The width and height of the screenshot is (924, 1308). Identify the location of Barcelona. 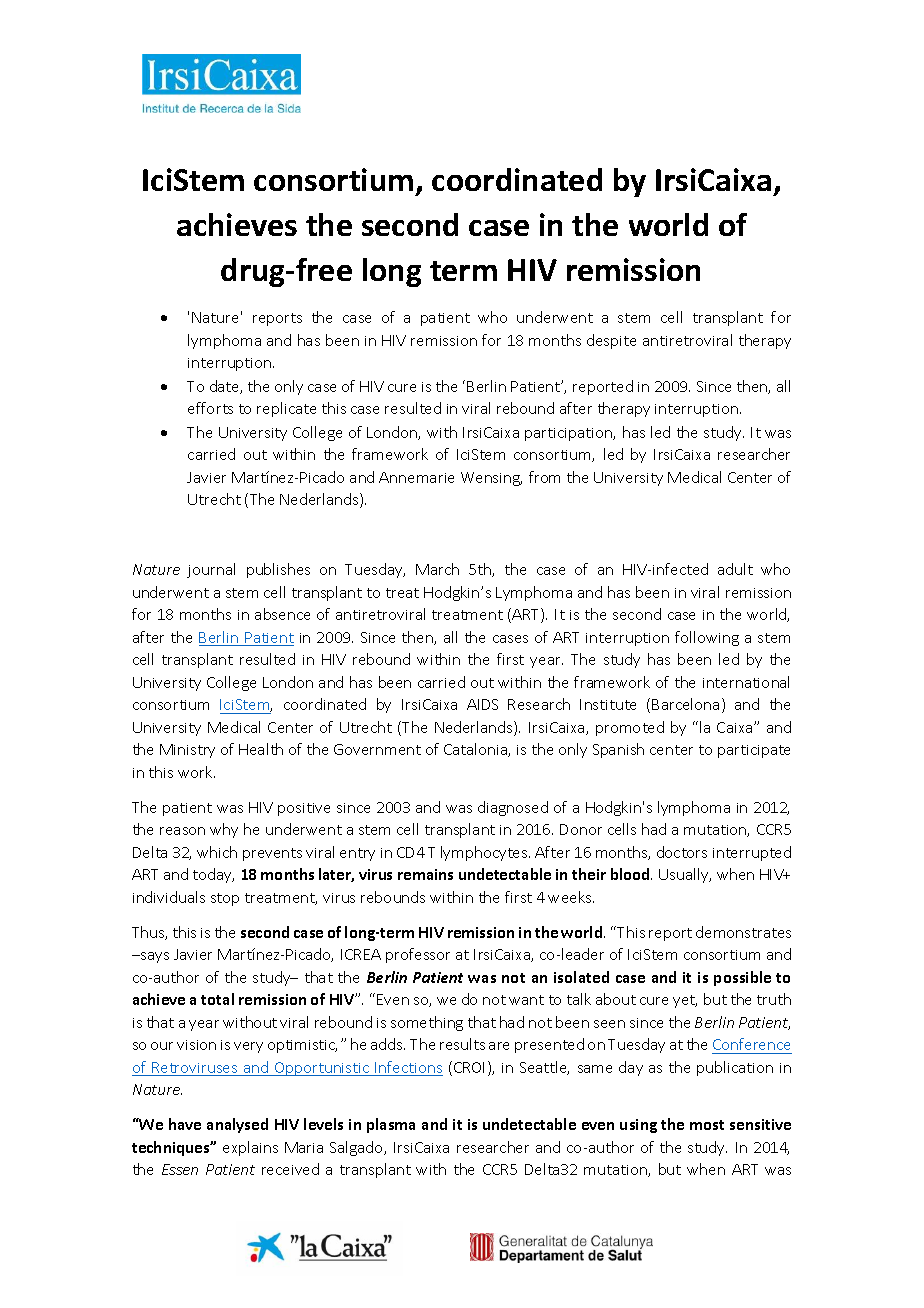
(685, 704).
